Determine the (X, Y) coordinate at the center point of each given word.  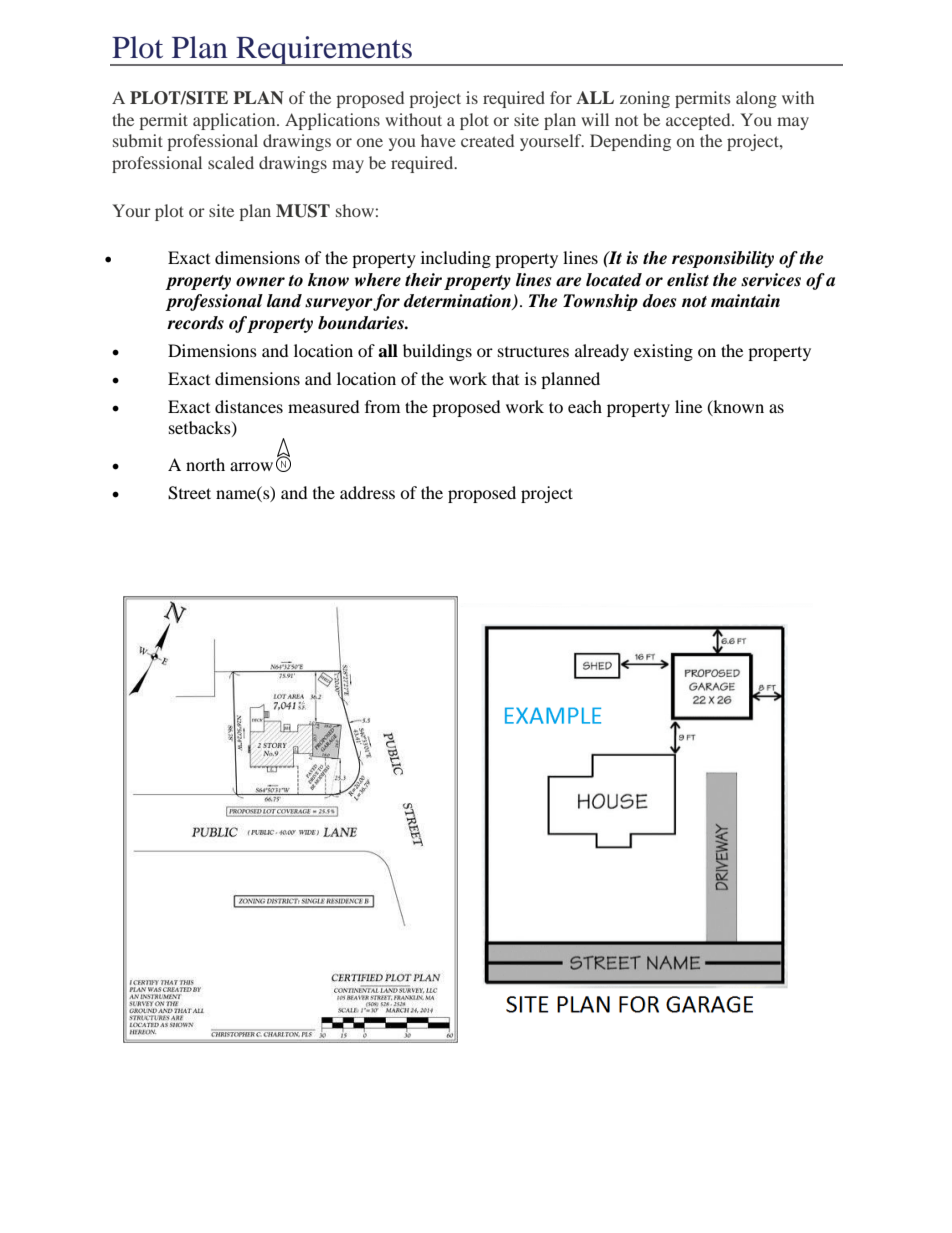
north (205, 464)
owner (260, 282)
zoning (645, 99)
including (456, 259)
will (595, 119)
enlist (688, 280)
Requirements (324, 51)
